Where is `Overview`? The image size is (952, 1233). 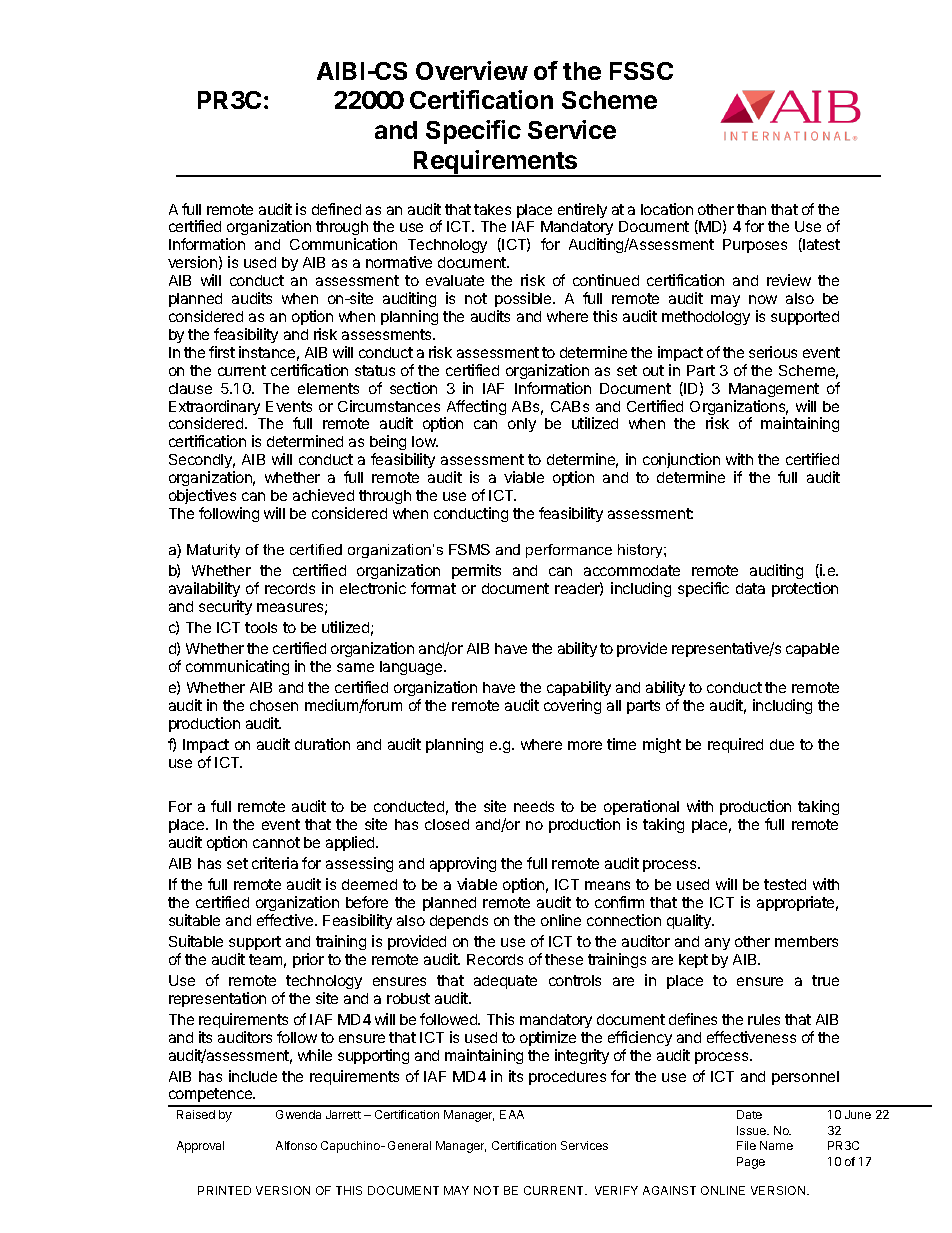
Overview is located at coordinates (472, 70).
